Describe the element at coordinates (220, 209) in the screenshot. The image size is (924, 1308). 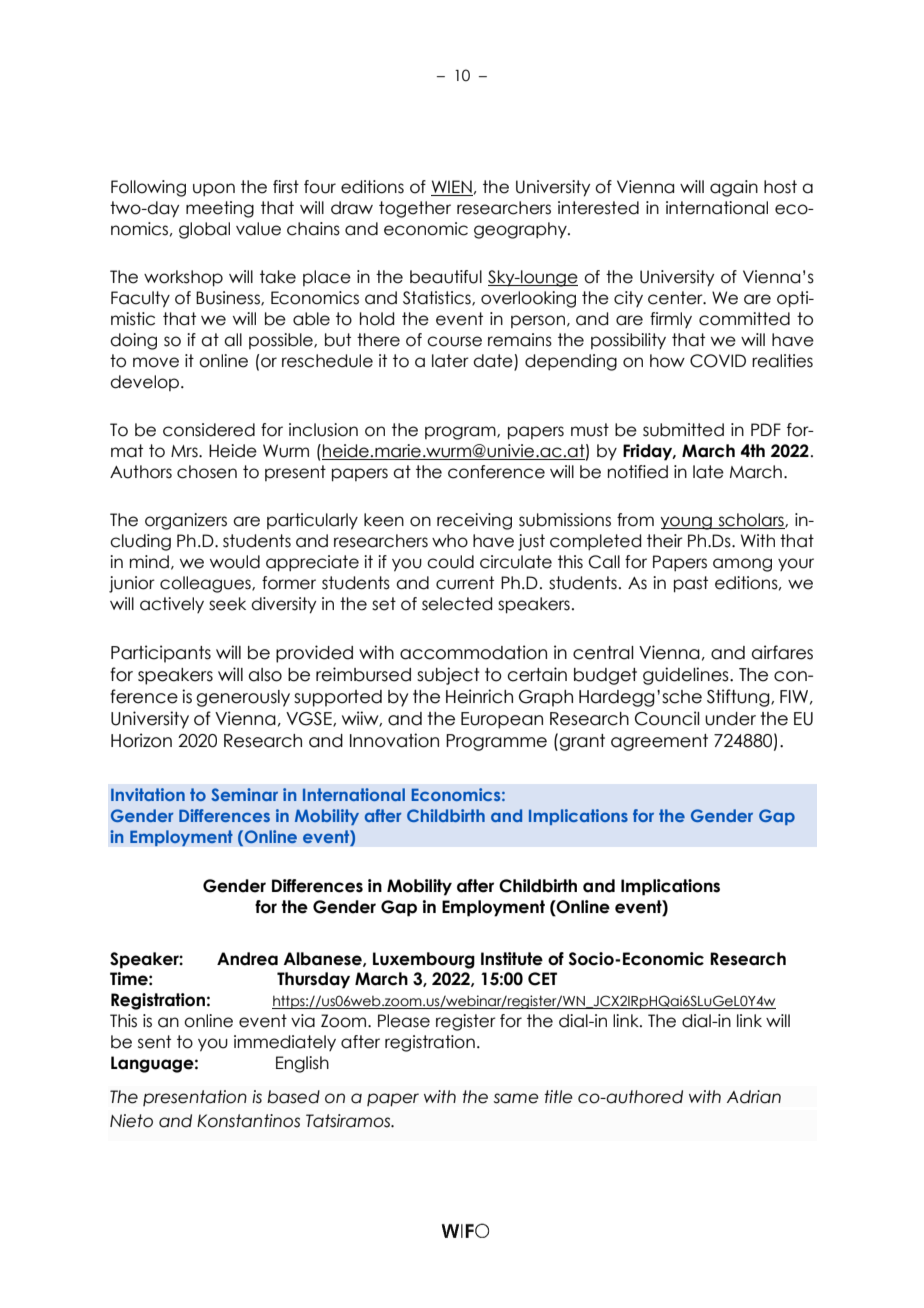
I see `meeting` at that location.
